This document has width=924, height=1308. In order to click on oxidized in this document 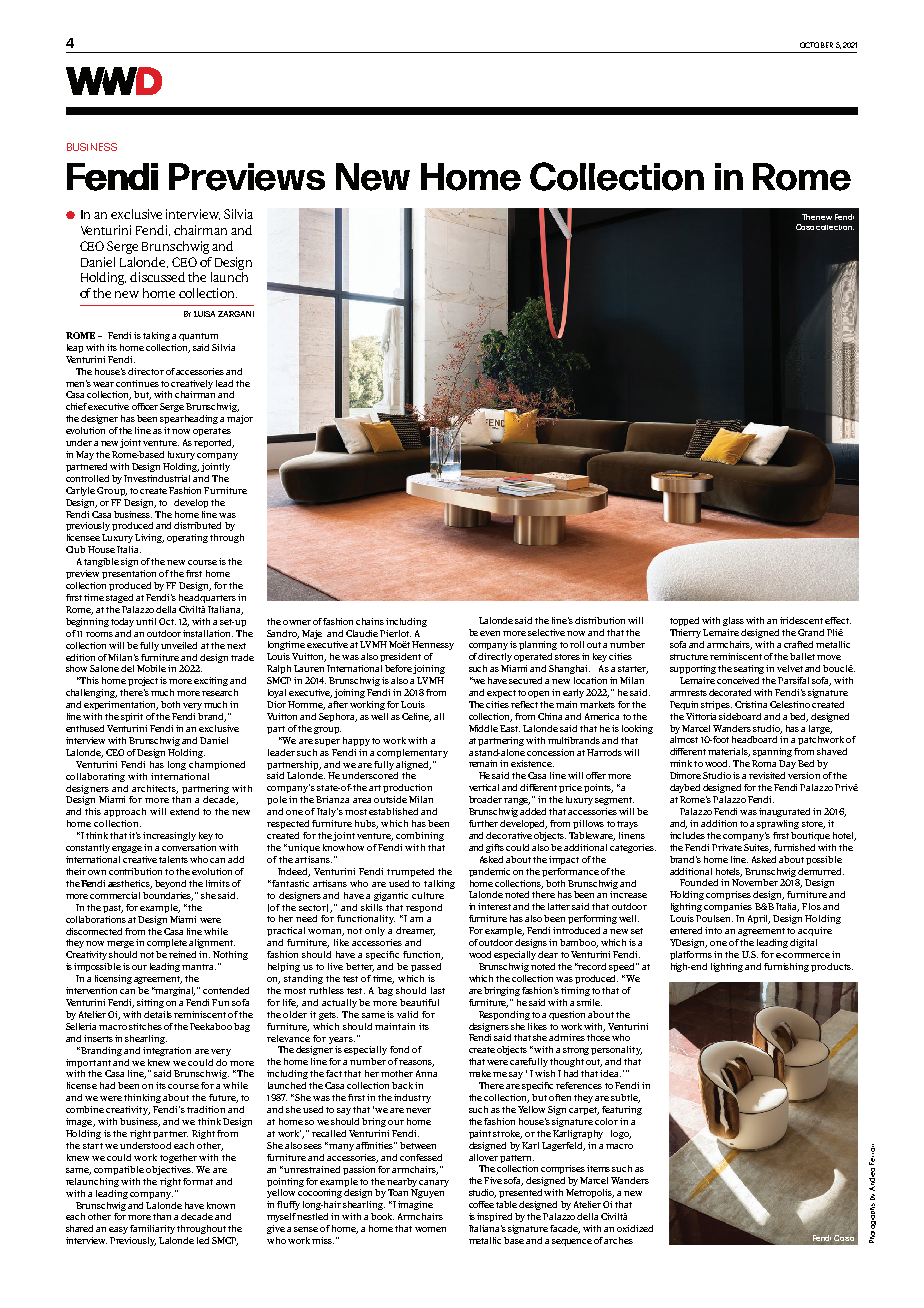, I will do `click(635, 1228)`.
